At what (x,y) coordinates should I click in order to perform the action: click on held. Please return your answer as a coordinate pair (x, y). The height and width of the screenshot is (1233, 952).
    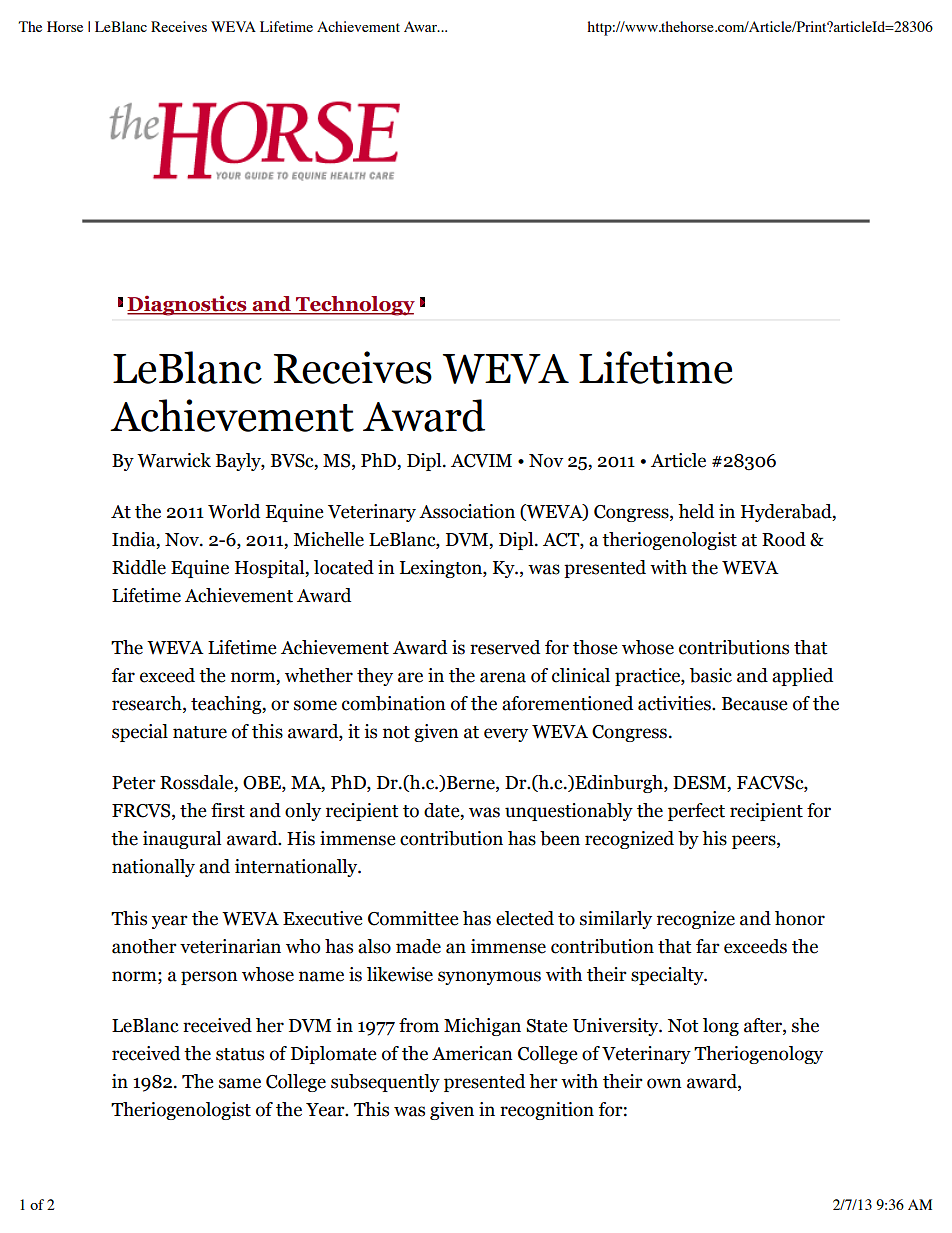
    Looking at the image, I should click on (696, 511).
